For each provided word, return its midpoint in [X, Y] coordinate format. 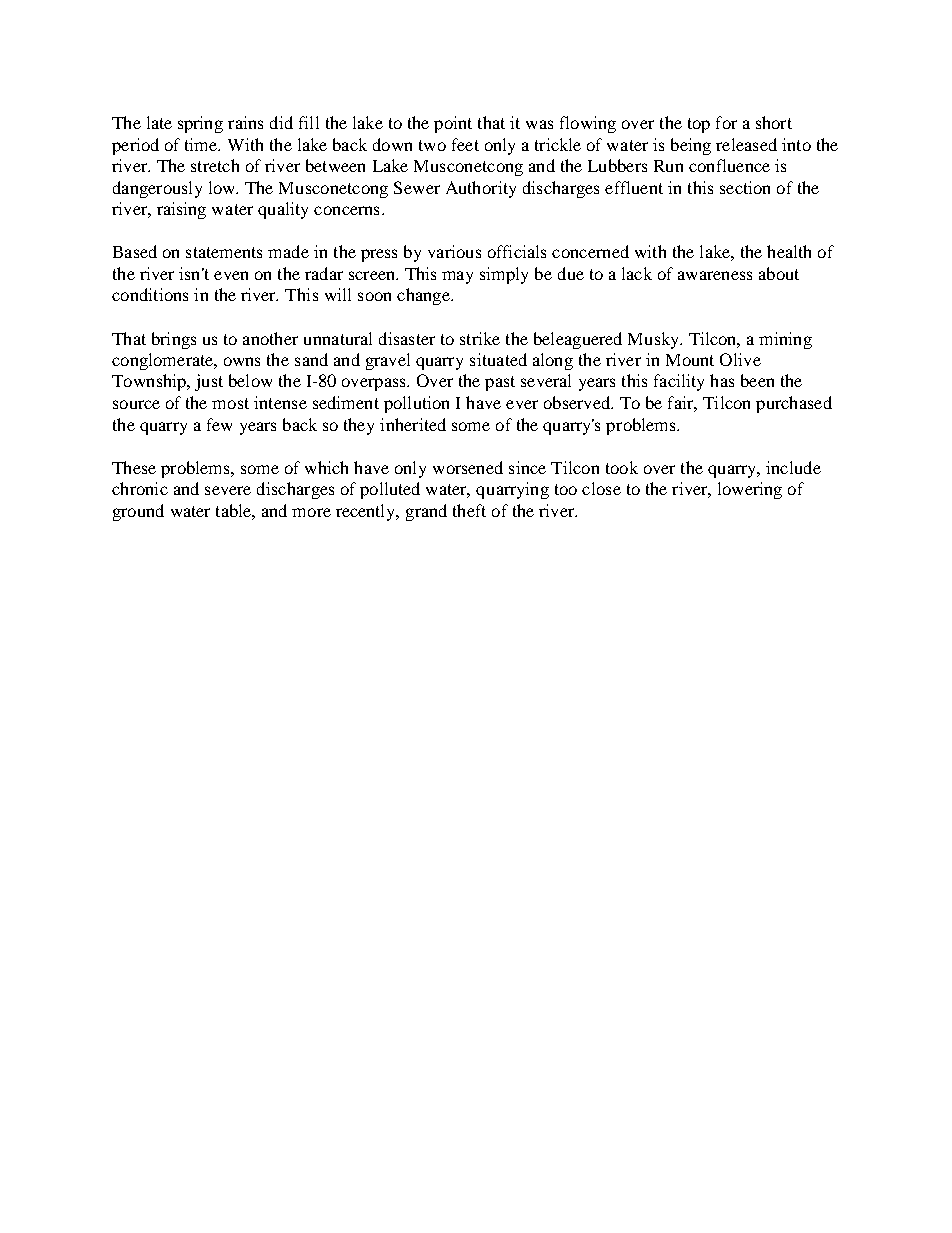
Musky [654, 340]
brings [174, 340]
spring [200, 124]
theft [469, 510]
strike [480, 338]
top [699, 125]
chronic [140, 488]
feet [465, 144]
